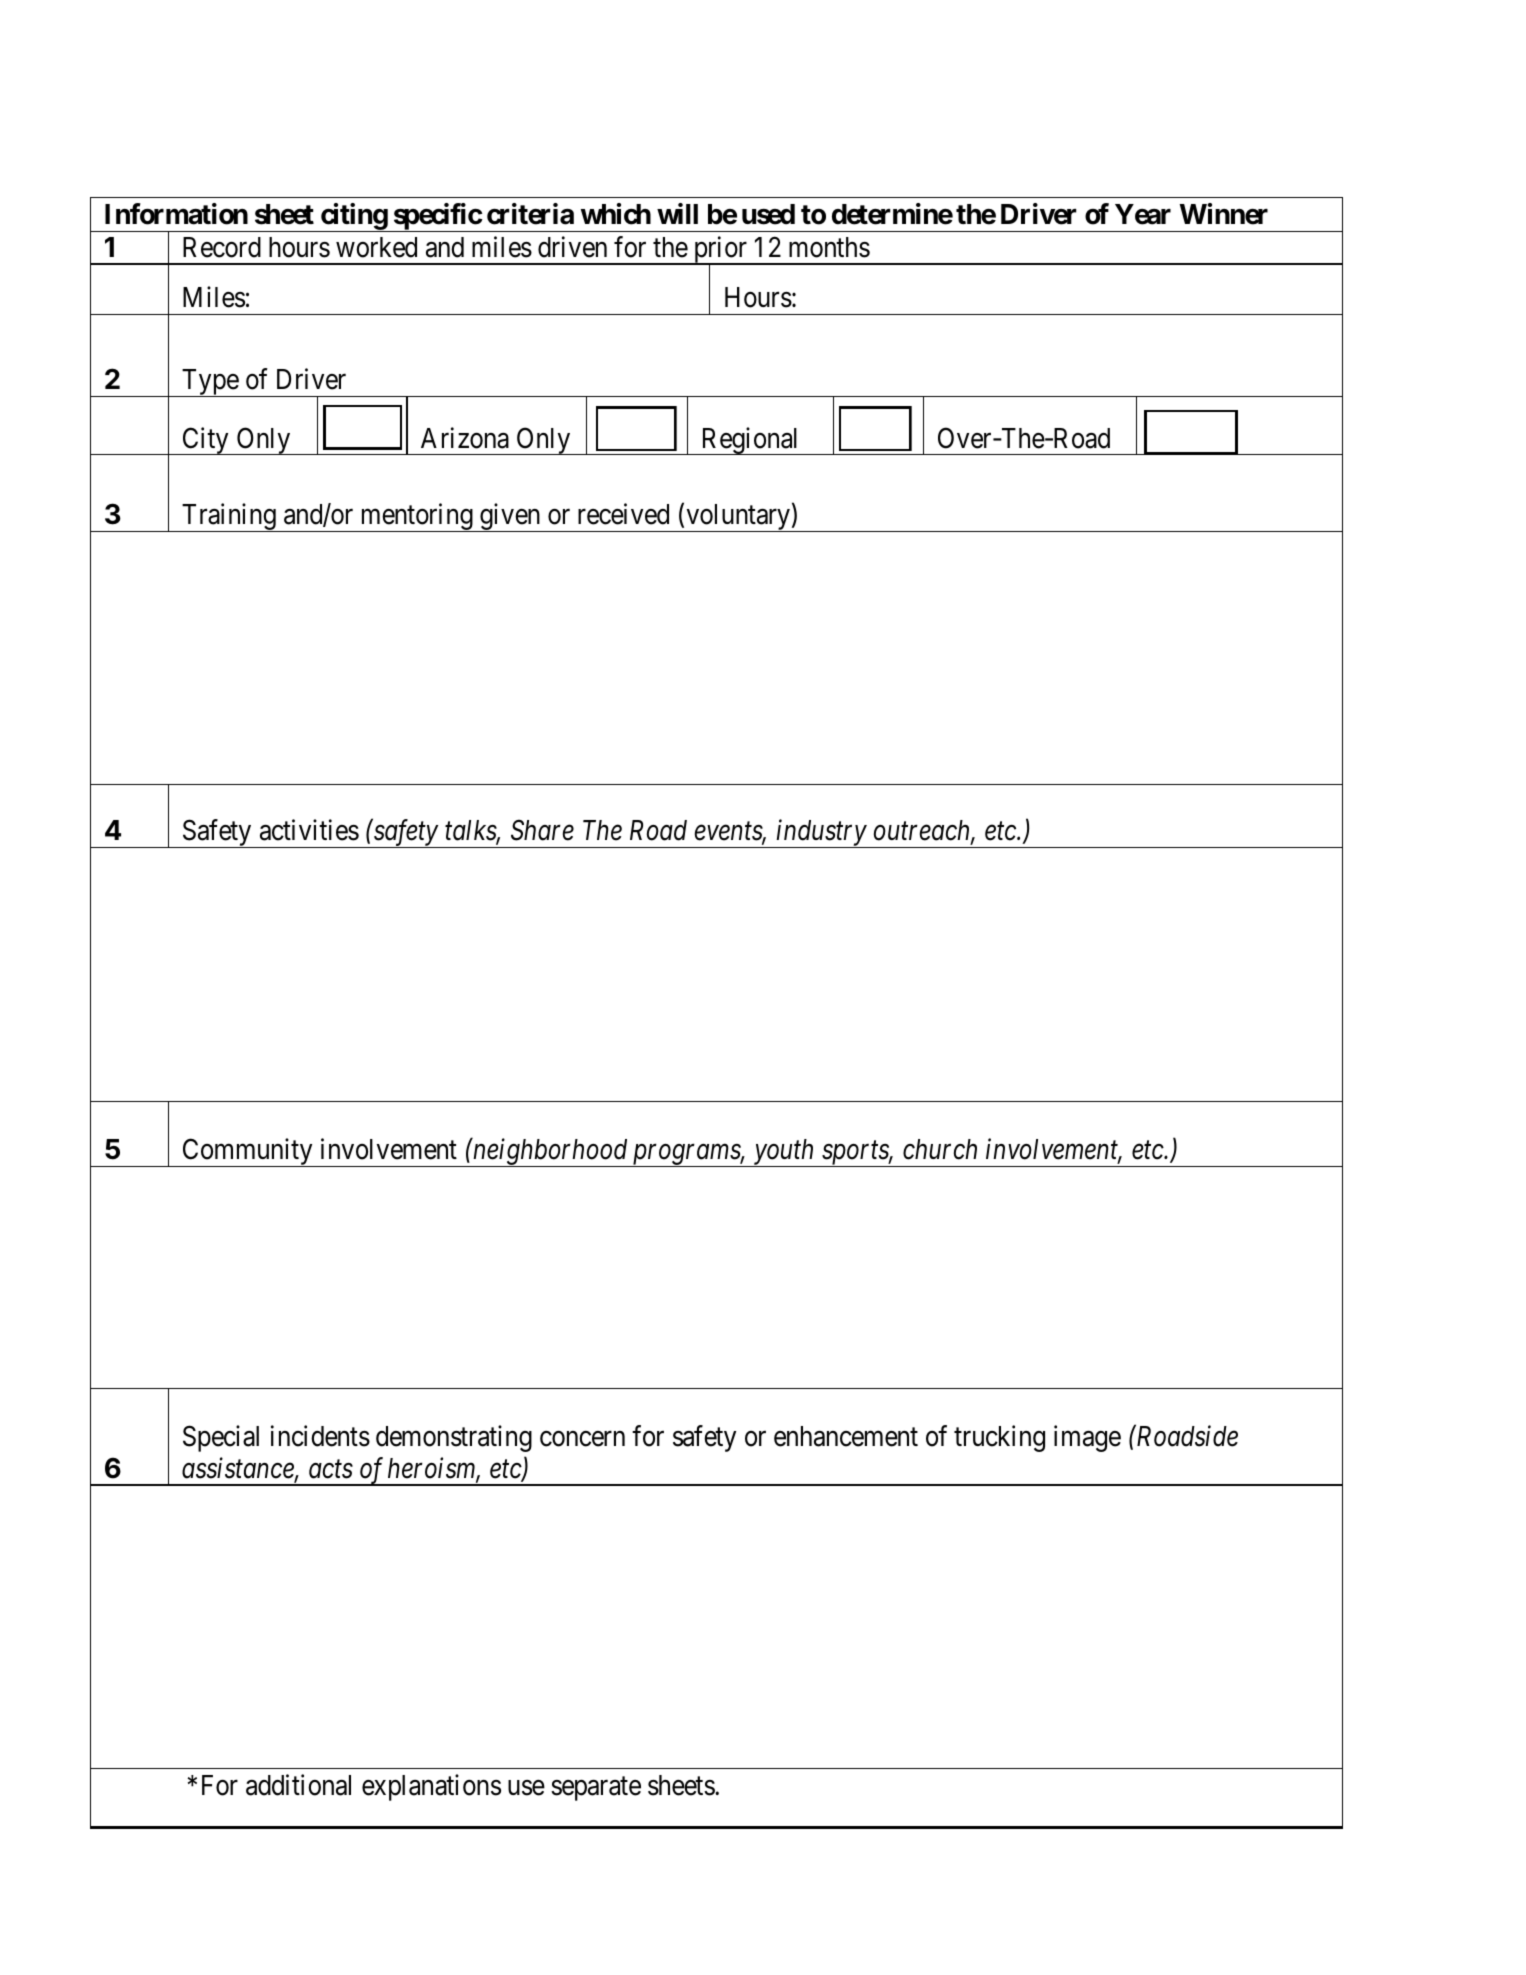 The height and width of the page is (1975, 1526). I want to click on church, so click(940, 1149).
